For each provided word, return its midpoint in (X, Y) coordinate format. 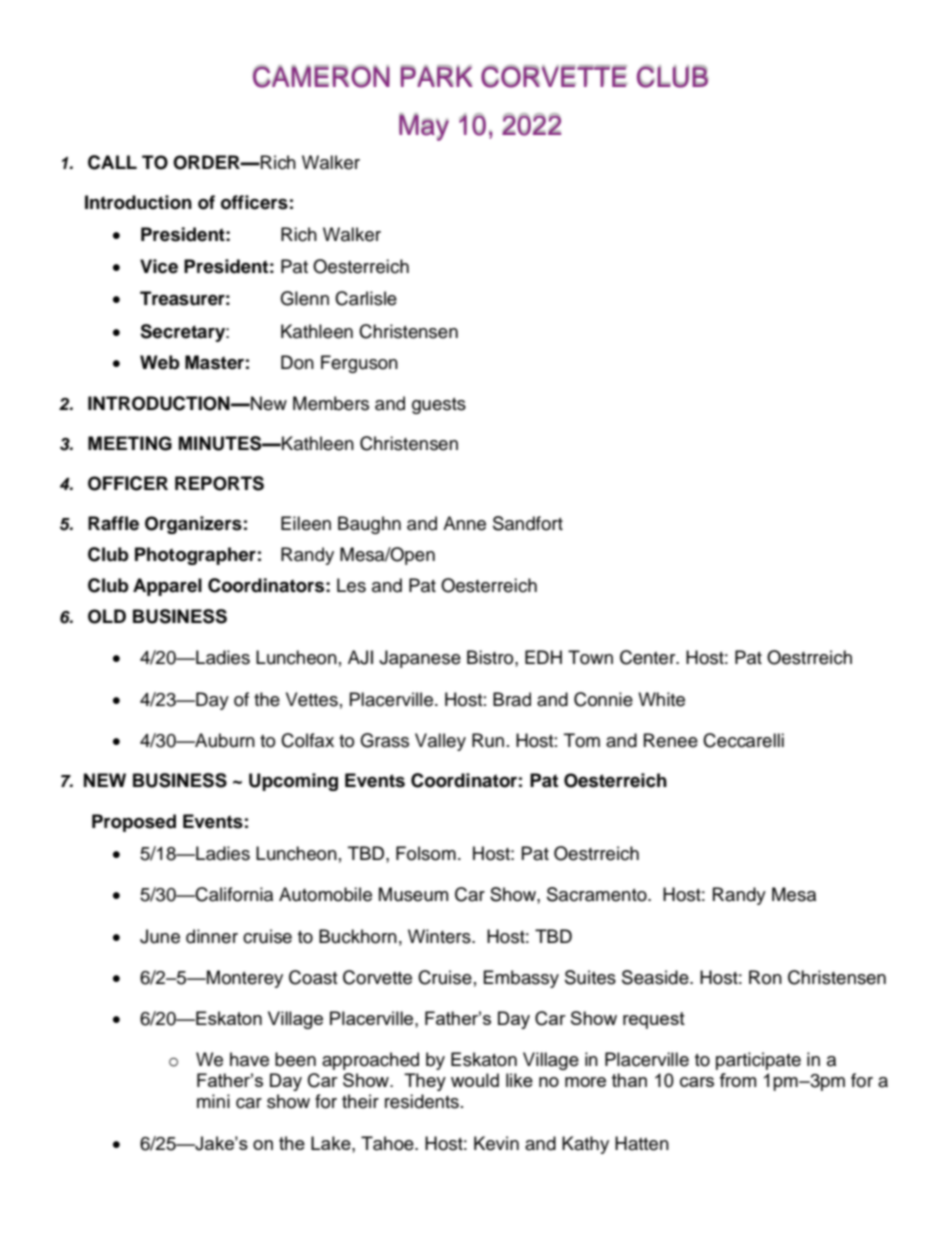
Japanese (420, 659)
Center (649, 657)
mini (213, 1101)
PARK (436, 76)
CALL (112, 162)
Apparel (167, 587)
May (424, 127)
